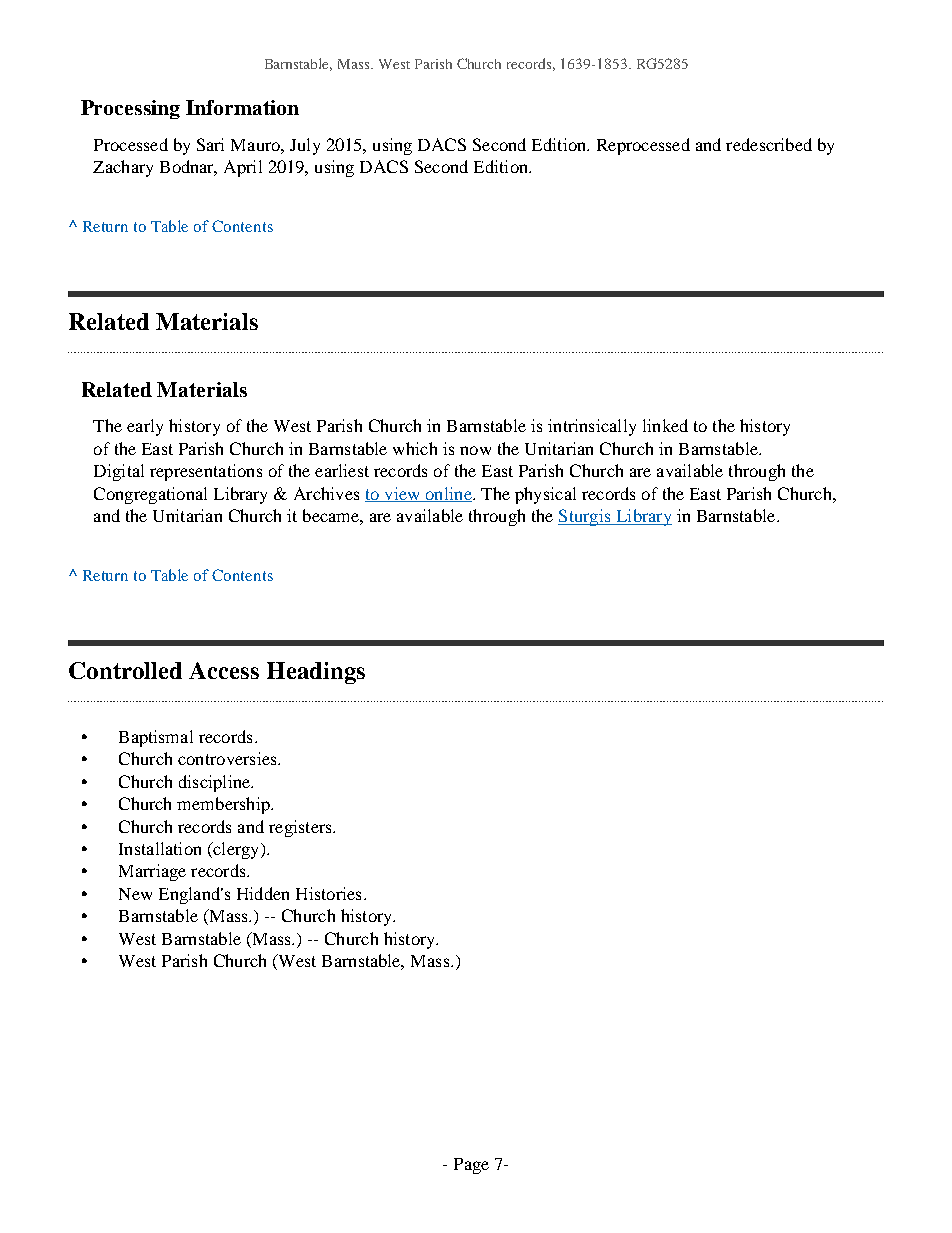 This page has height=1233, width=952. Describe the element at coordinates (135, 894) in the page. I see `New` at that location.
